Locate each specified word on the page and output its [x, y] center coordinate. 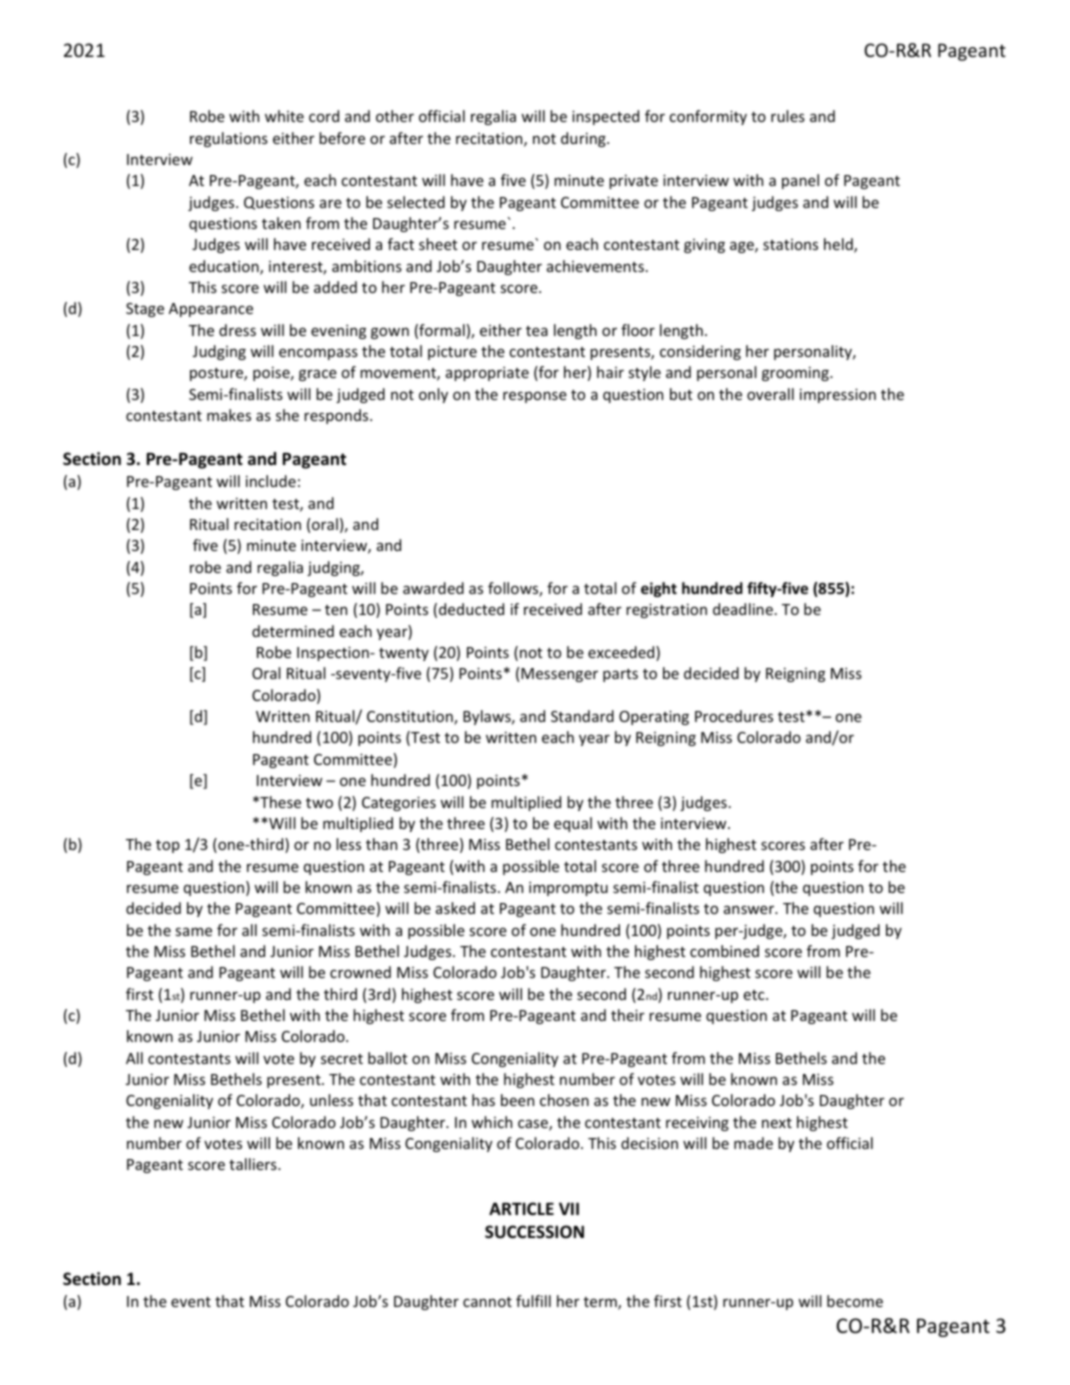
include [271, 481]
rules [788, 116]
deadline [743, 609]
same [193, 931]
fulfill [533, 1301]
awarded [433, 588]
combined [724, 951]
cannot [487, 1302]
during [584, 139]
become [855, 1301]
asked [455, 908]
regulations [229, 139]
